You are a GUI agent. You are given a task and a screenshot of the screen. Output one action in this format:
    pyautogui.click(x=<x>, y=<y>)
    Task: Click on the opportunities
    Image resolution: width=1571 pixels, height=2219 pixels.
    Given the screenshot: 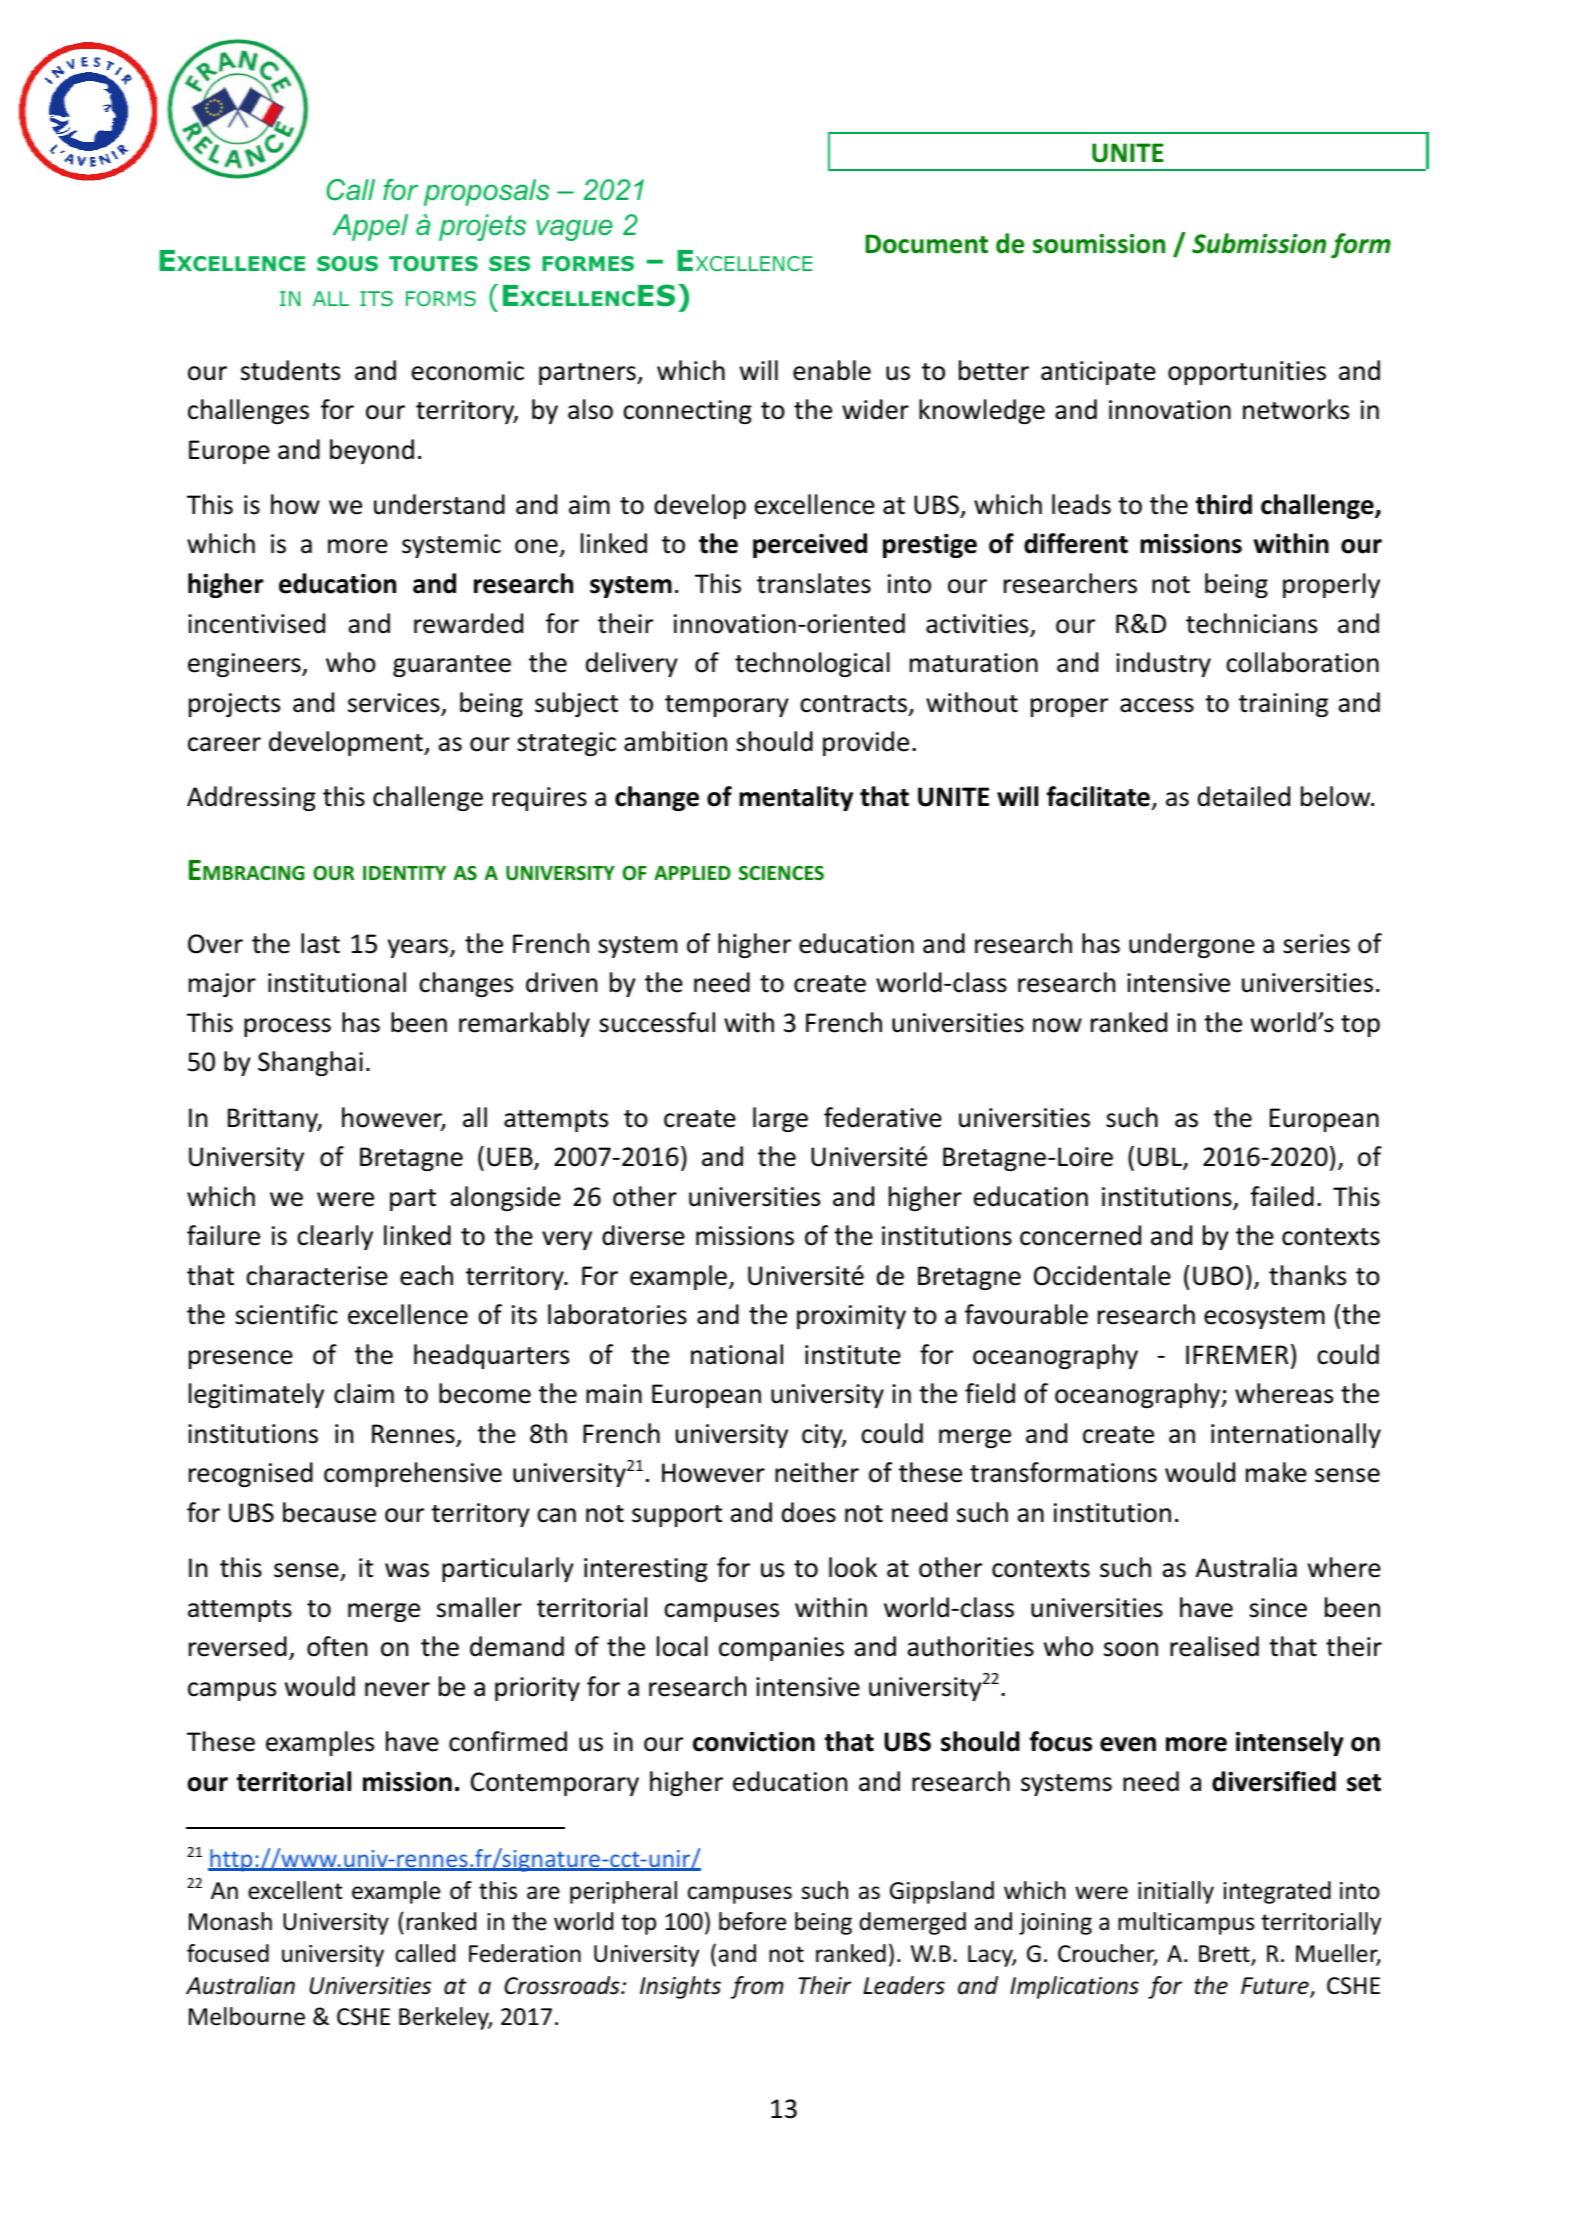 What is the action you would take?
    pyautogui.click(x=1247, y=373)
